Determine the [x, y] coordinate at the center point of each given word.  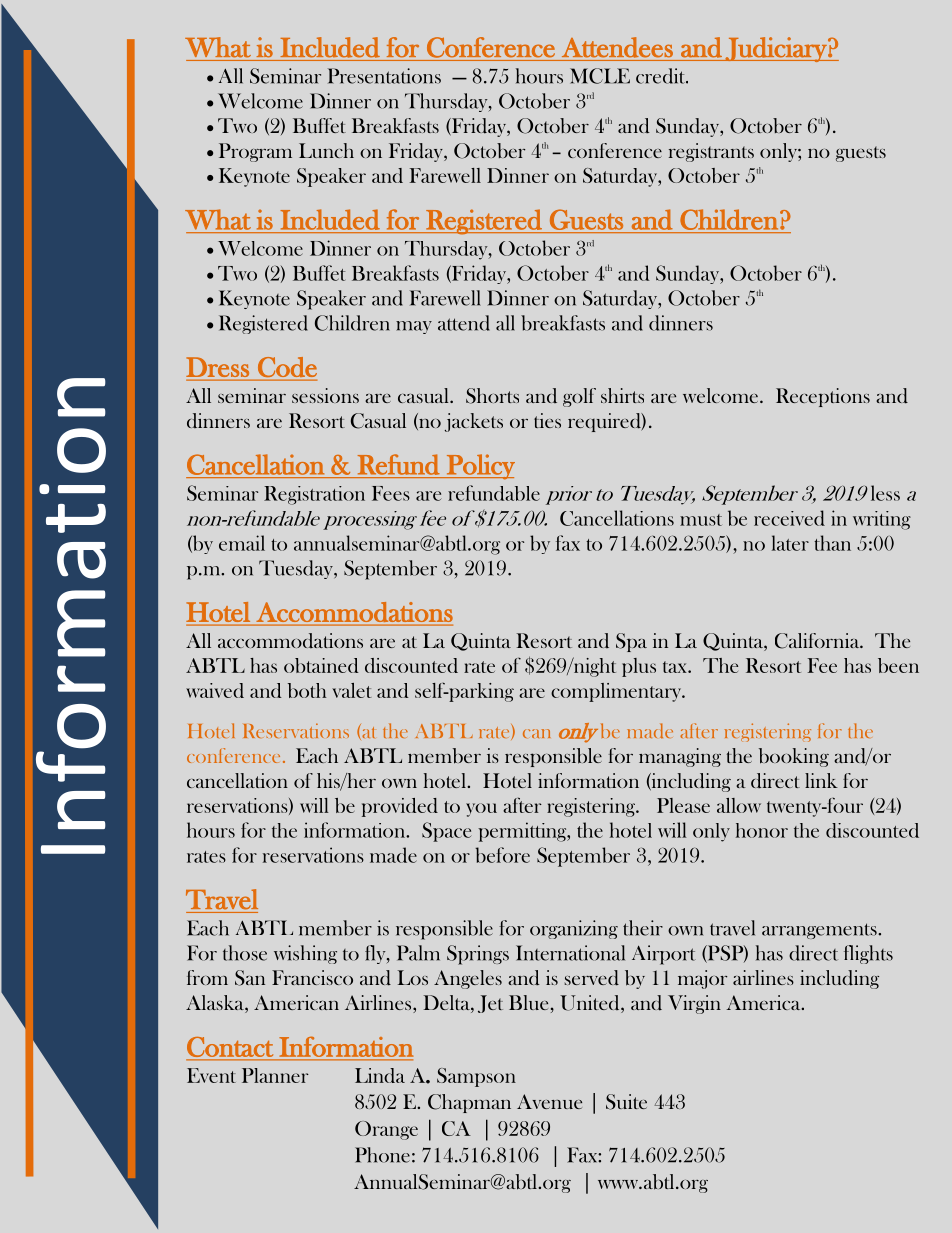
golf [579, 397]
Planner [275, 1075]
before [502, 855]
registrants [711, 152]
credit [662, 76]
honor [762, 830]
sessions [325, 395]
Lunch [326, 150]
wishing [305, 954]
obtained [321, 665]
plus [639, 667]
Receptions [823, 397]
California [818, 641]
